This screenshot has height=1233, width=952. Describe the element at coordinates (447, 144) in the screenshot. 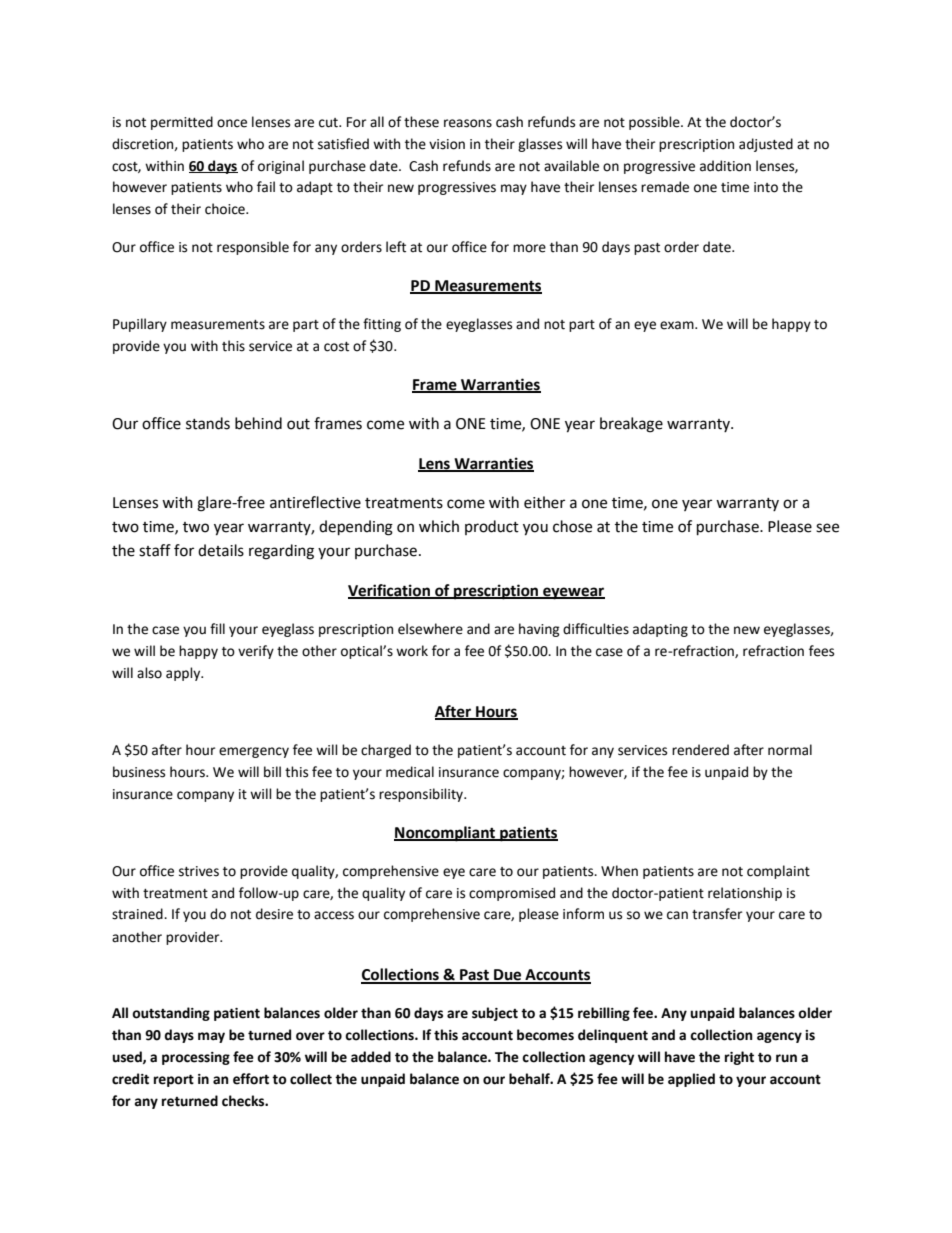

I see `vision` at that location.
